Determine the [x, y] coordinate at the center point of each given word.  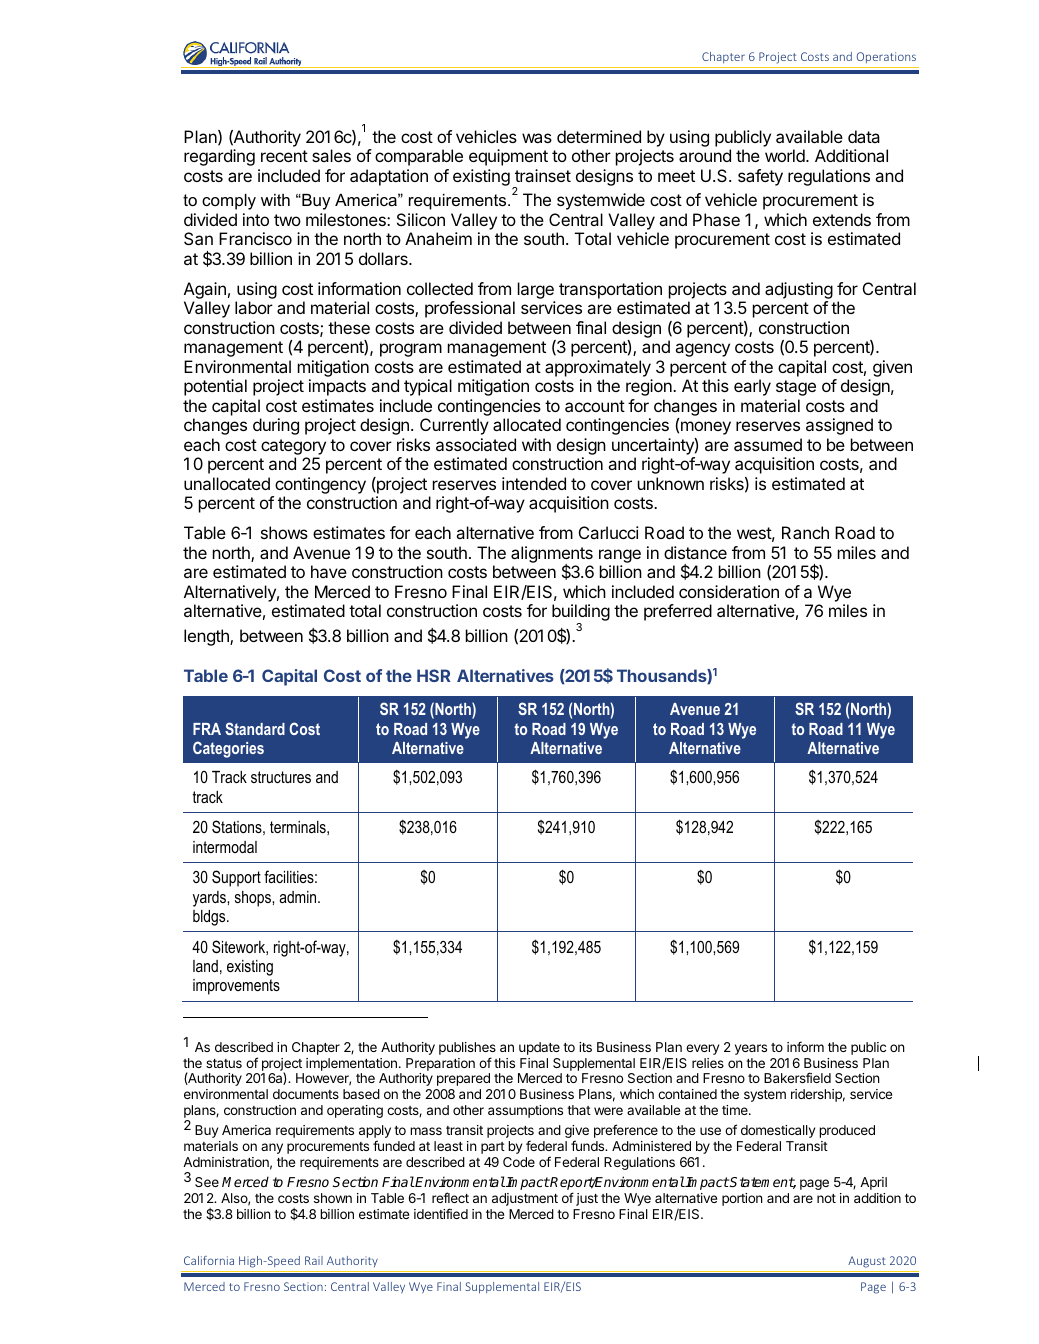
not [826, 1198]
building [581, 614]
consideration [729, 591]
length [207, 637]
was [537, 138]
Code [519, 1162]
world [786, 155]
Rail [314, 1260]
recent [284, 156]
